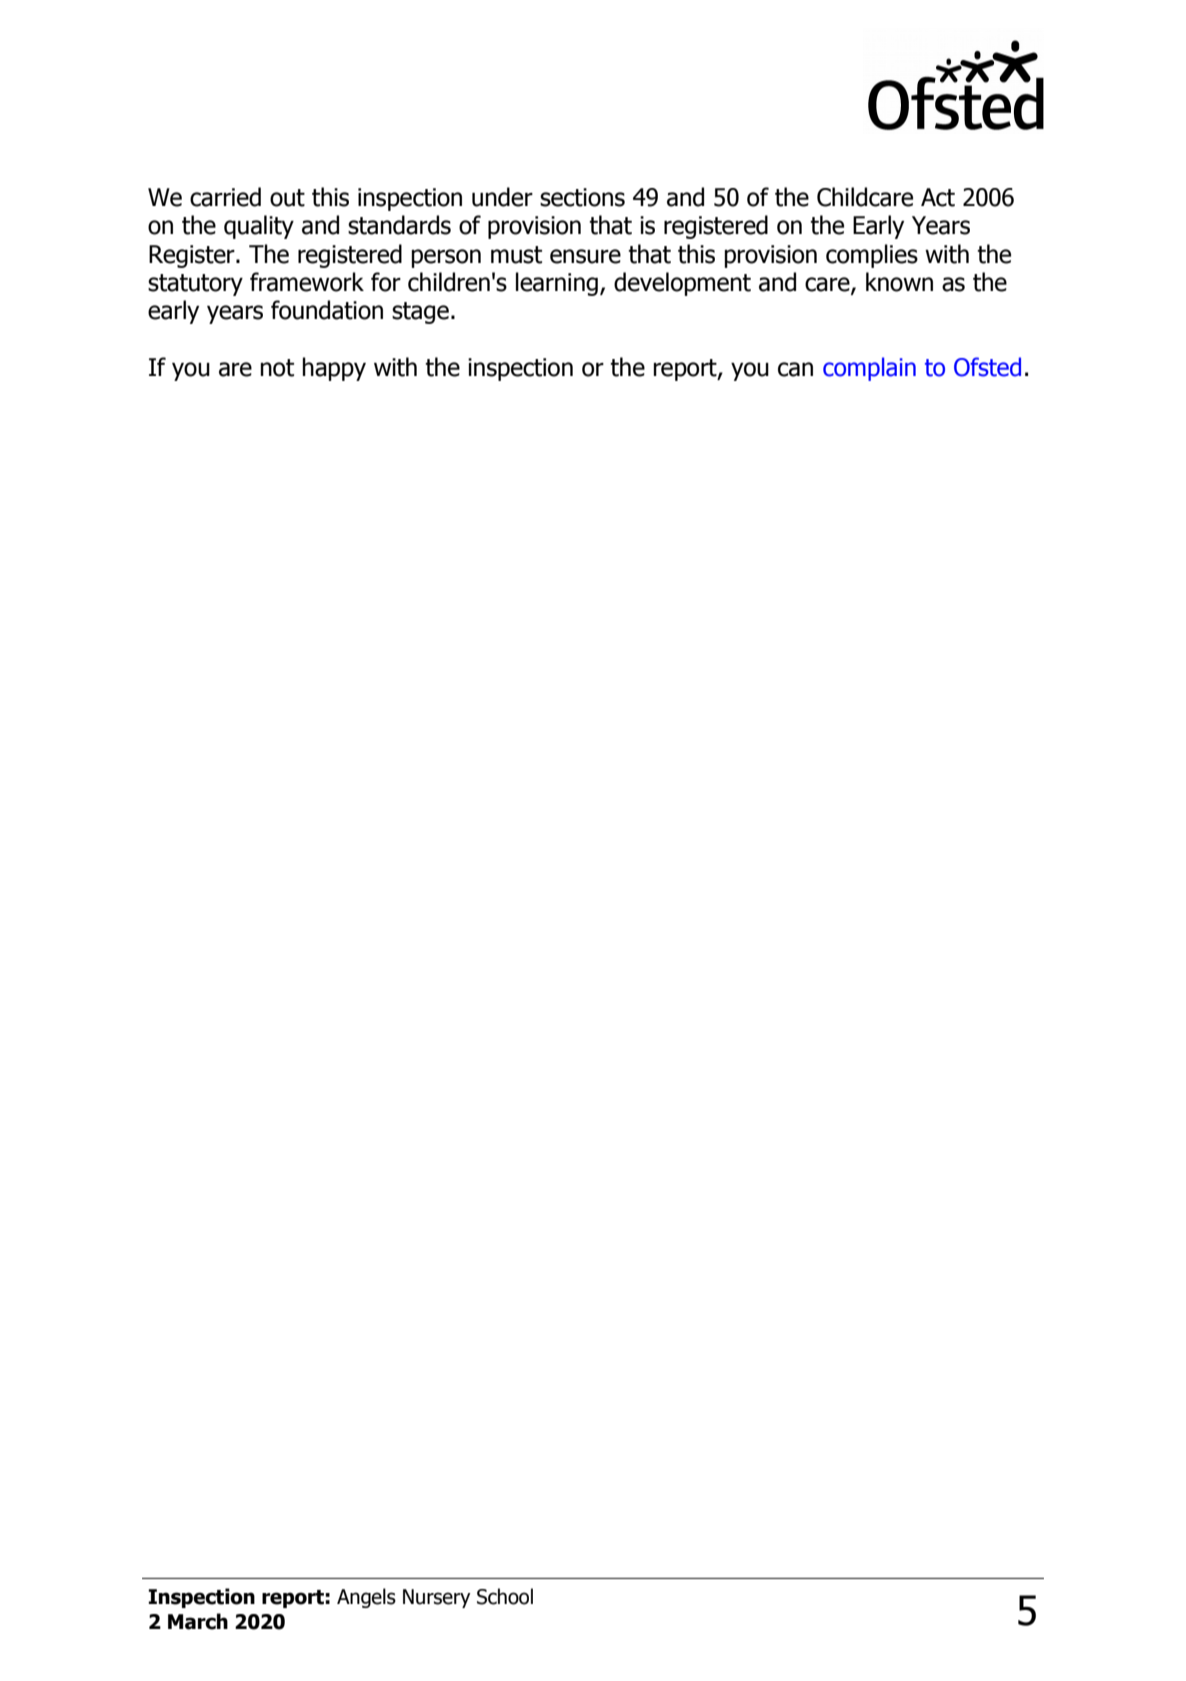 The width and height of the page is (1186, 1681). What do you see at coordinates (505, 1596) in the page?
I see `School` at bounding box center [505, 1596].
